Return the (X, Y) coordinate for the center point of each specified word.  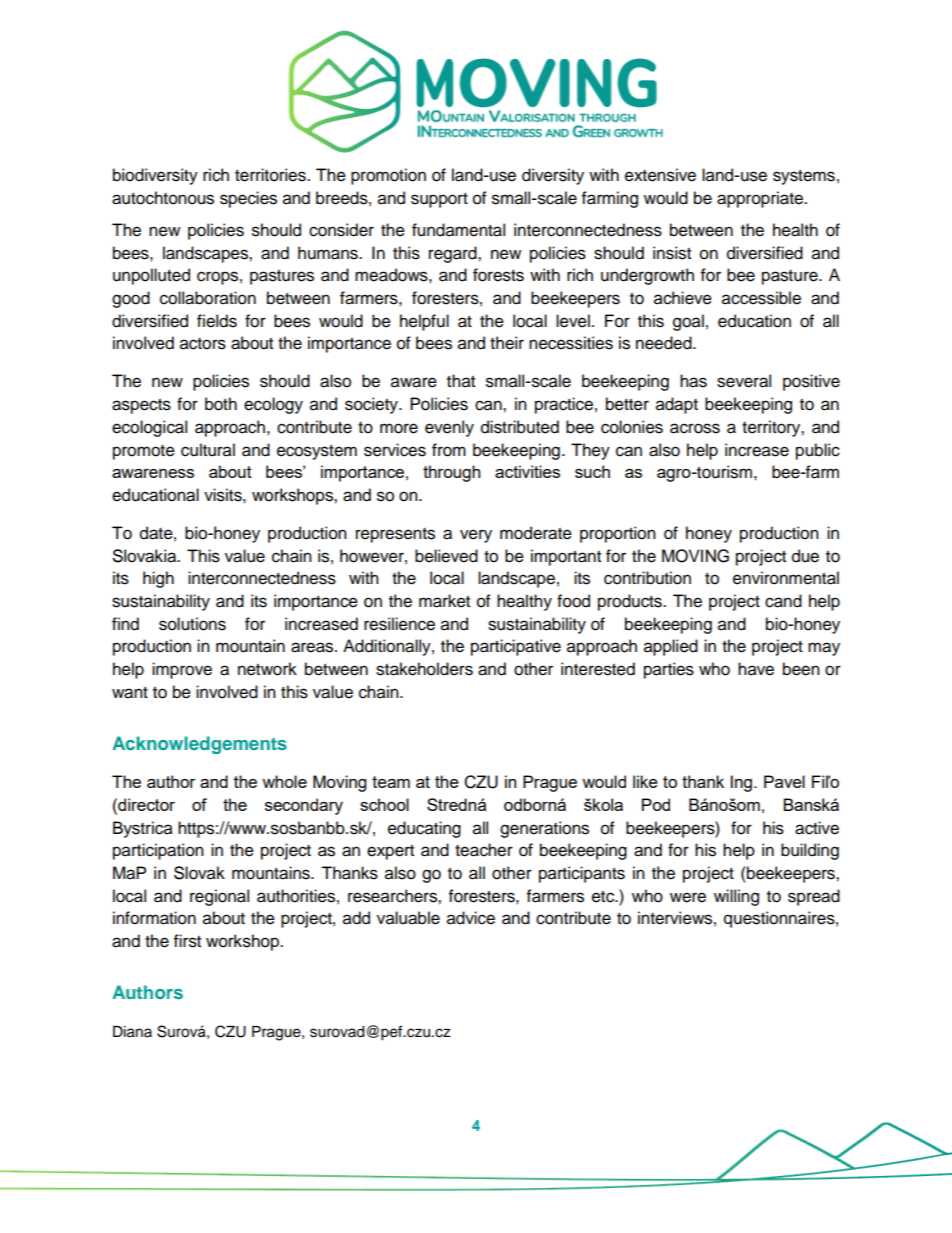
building (810, 851)
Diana (132, 1032)
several (744, 381)
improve (182, 670)
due (805, 556)
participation (158, 851)
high (158, 579)
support (439, 200)
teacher (484, 850)
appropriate (761, 199)
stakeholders (424, 669)
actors (203, 344)
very (476, 536)
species (248, 199)
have (756, 669)
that (461, 381)
